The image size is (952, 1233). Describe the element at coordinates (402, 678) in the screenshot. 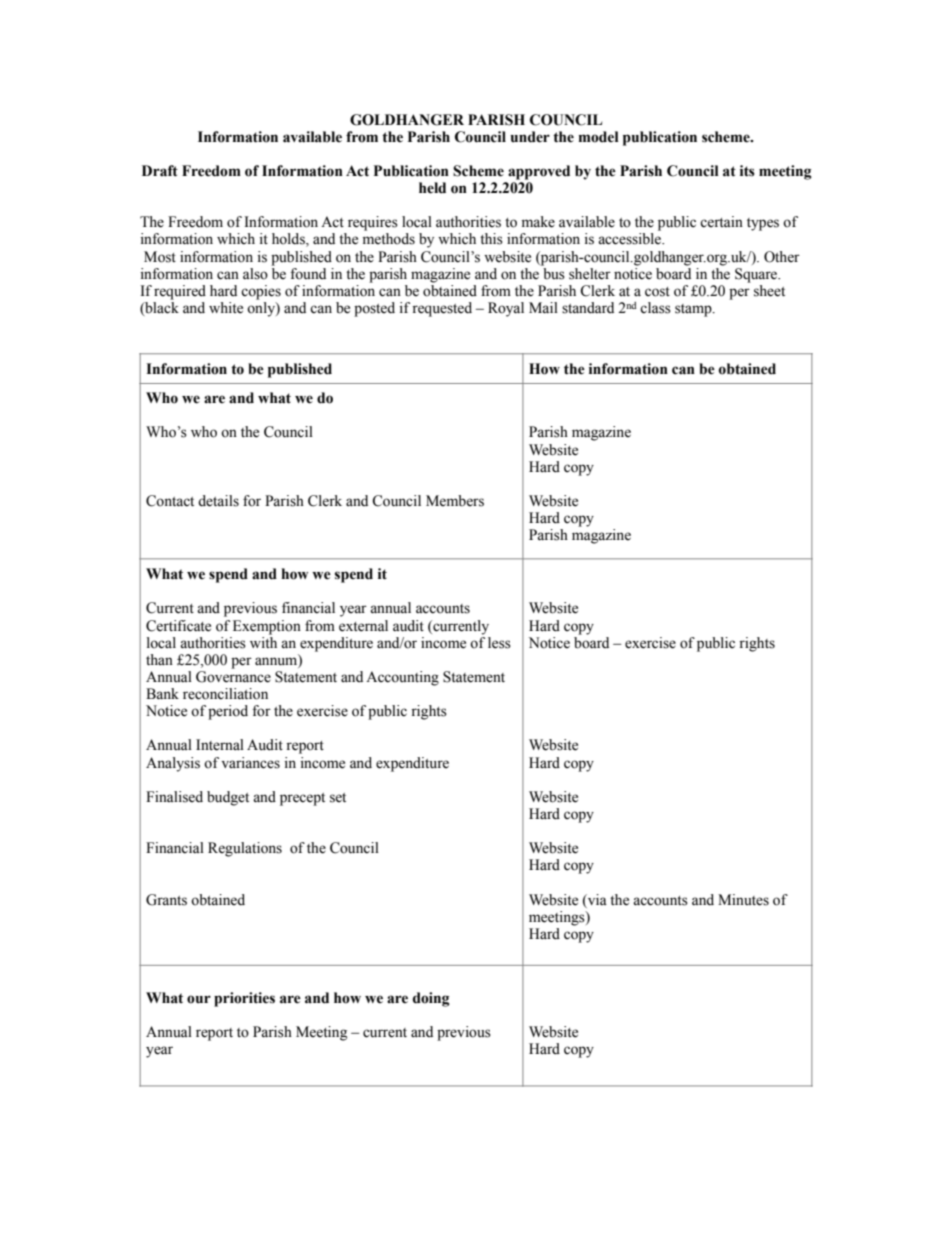

I see `Accounting` at that location.
